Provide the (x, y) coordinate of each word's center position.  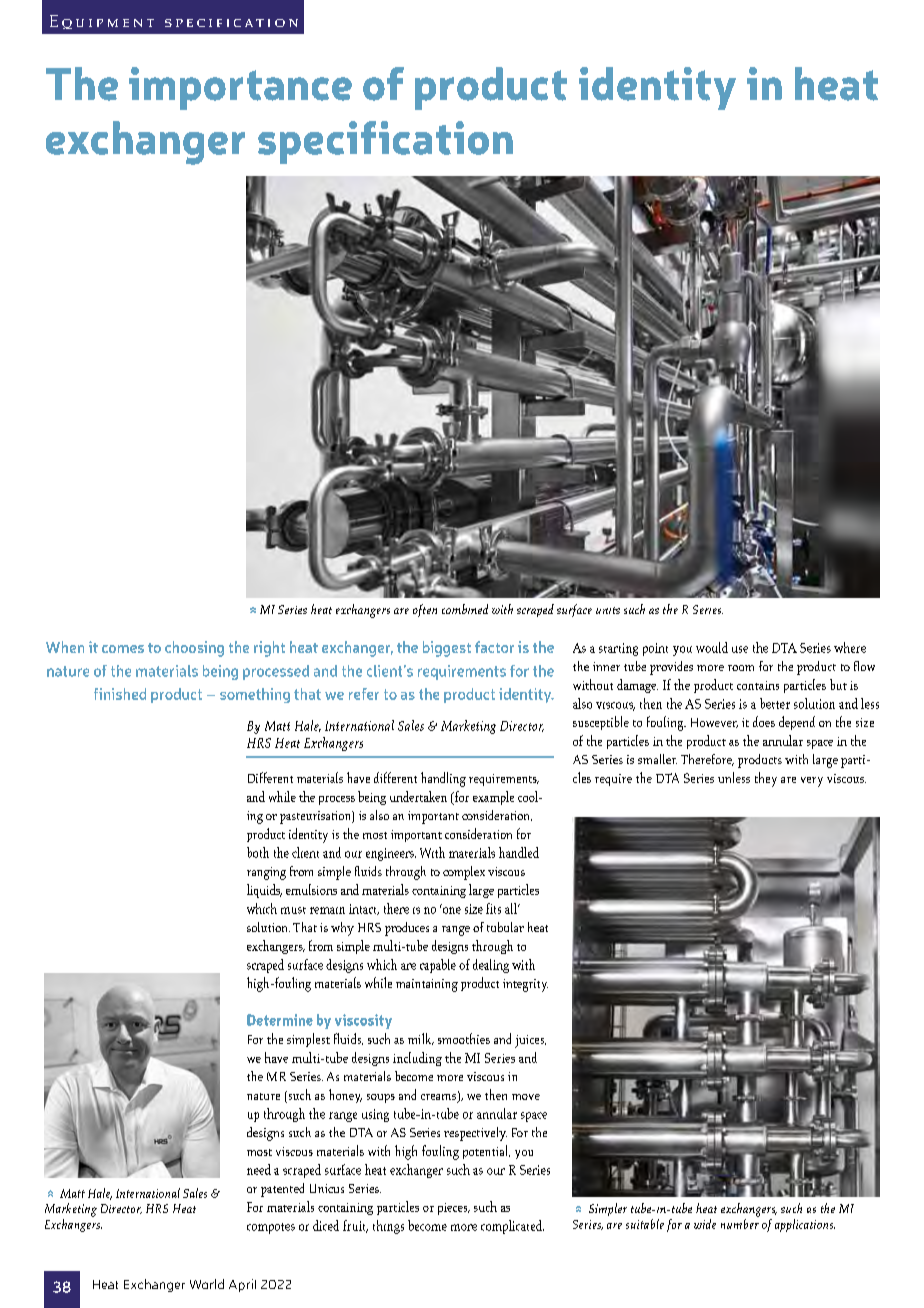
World (207, 1284)
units (608, 610)
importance (240, 88)
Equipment (102, 22)
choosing (194, 649)
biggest (447, 649)
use (740, 649)
